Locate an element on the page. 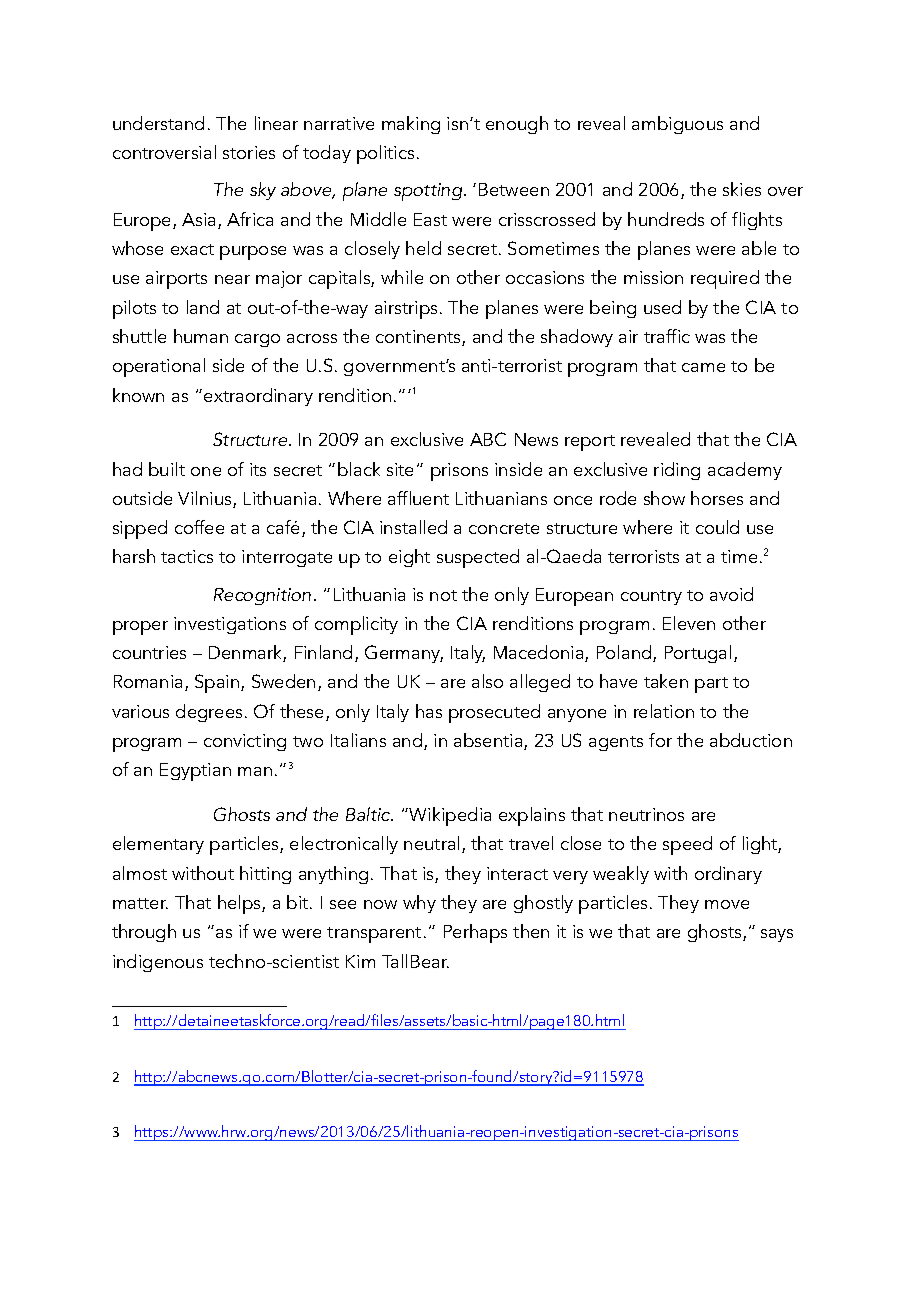  could is located at coordinates (717, 527).
